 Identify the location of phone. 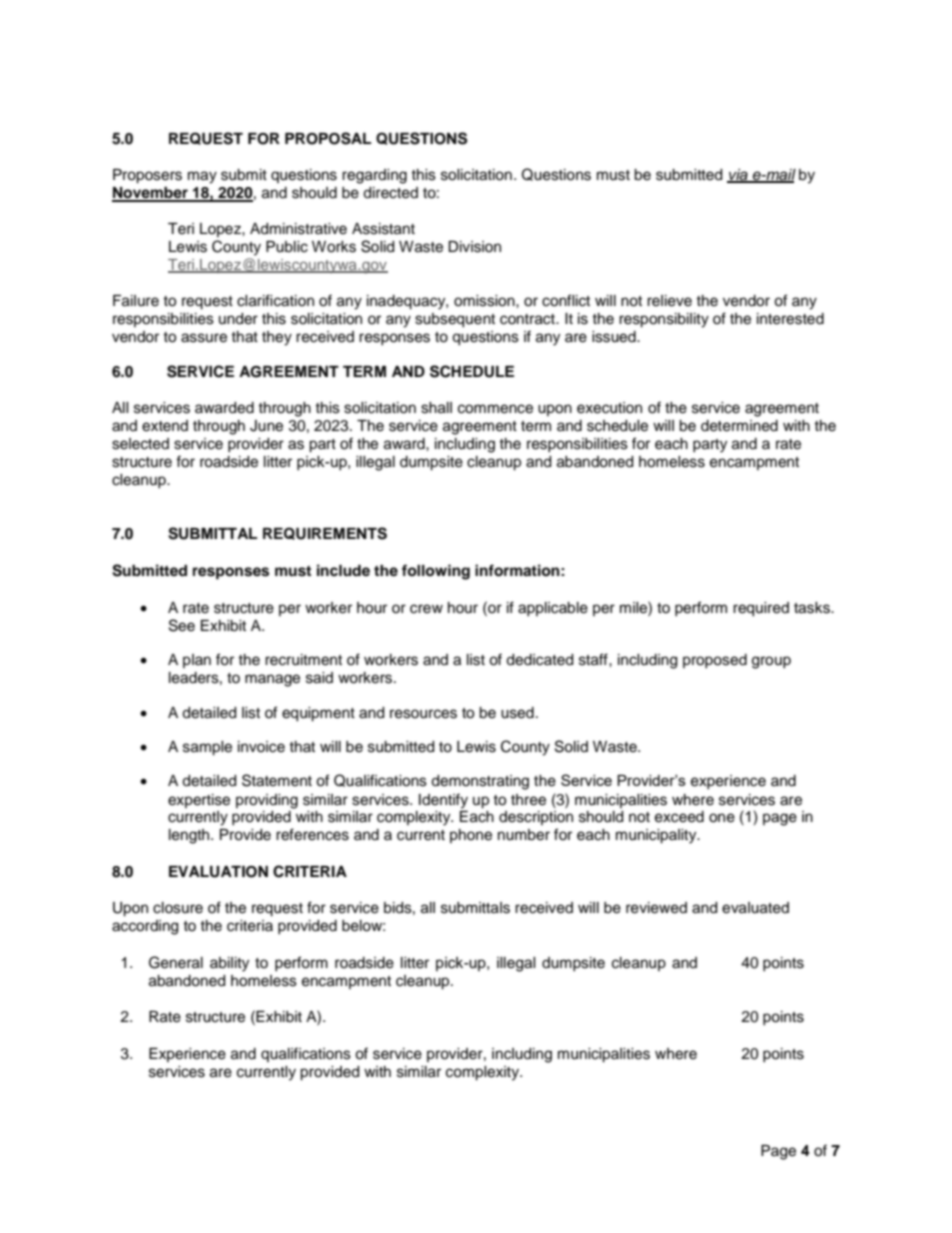
(471, 836).
